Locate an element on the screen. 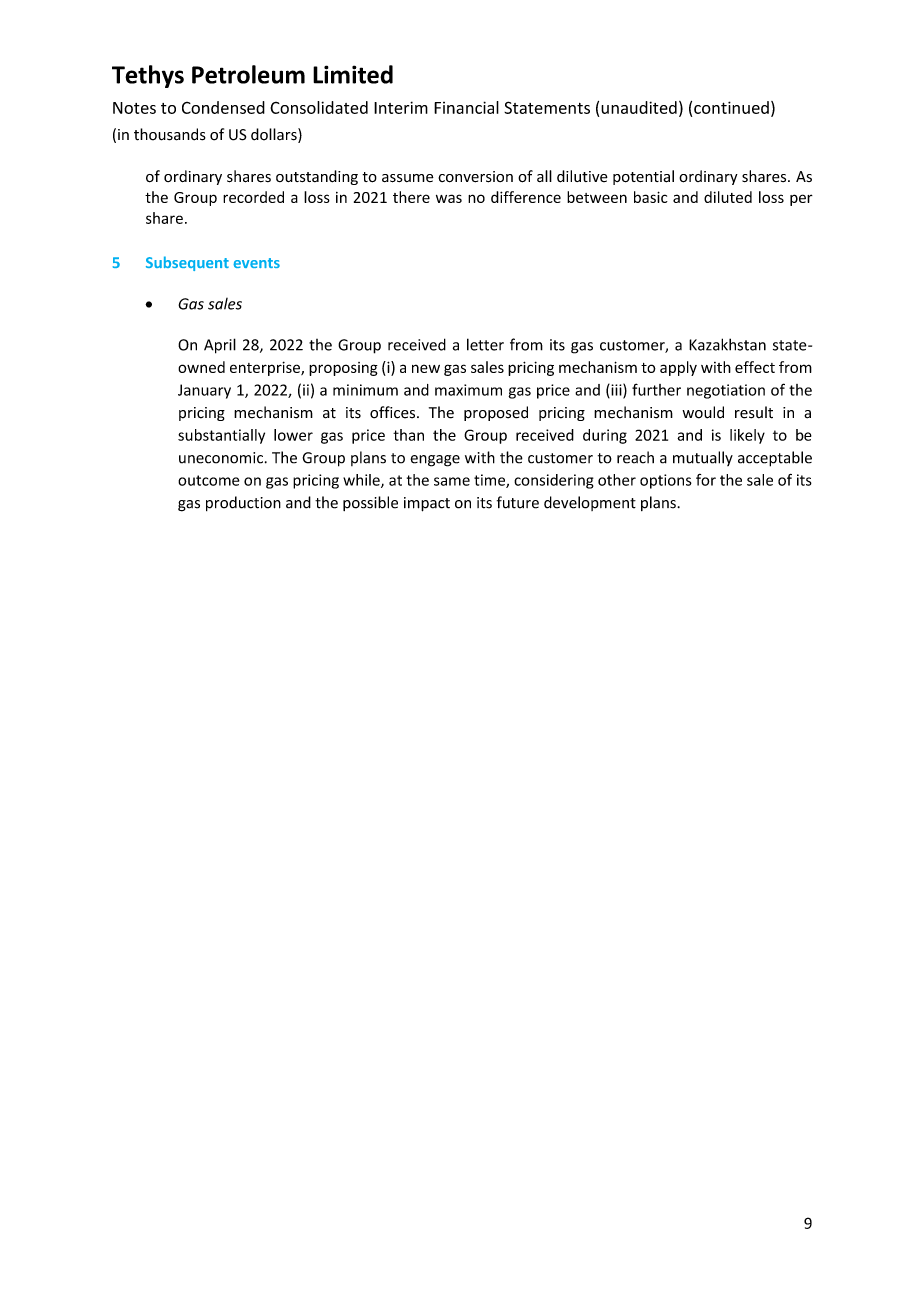  same is located at coordinates (452, 481).
